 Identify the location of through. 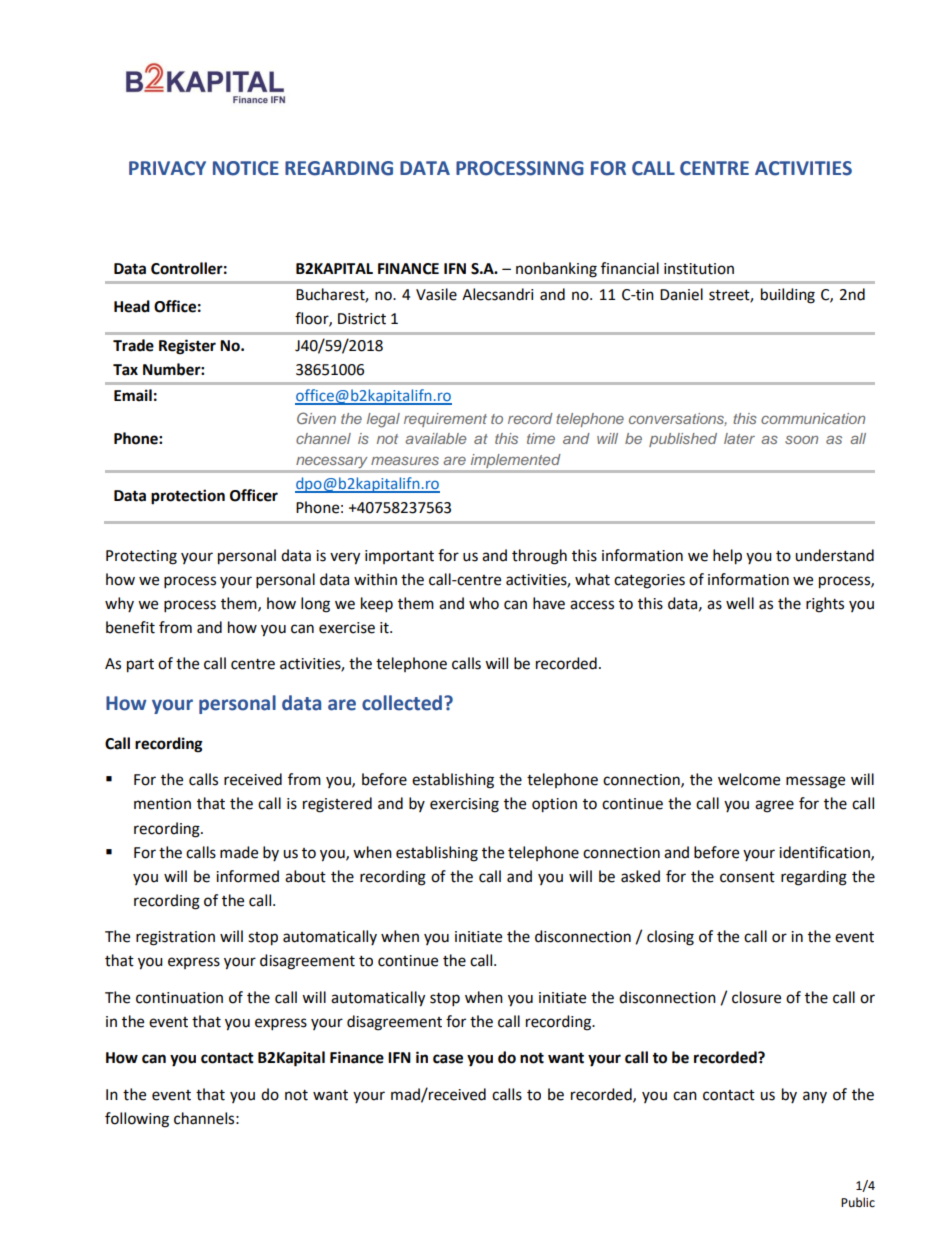
(539, 557).
